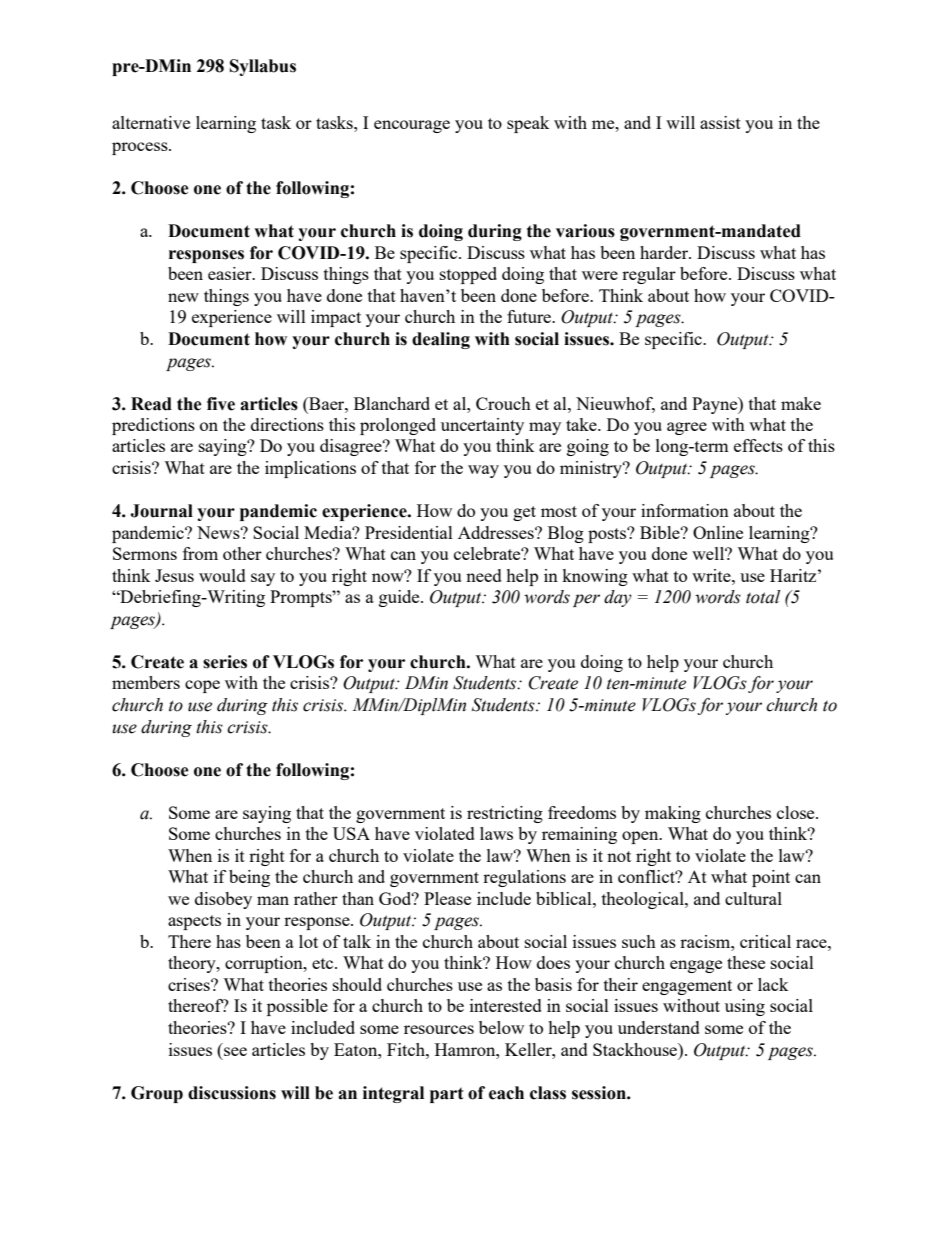 This screenshot has width=952, height=1233. What do you see at coordinates (263, 67) in the screenshot?
I see `Syllabus` at bounding box center [263, 67].
